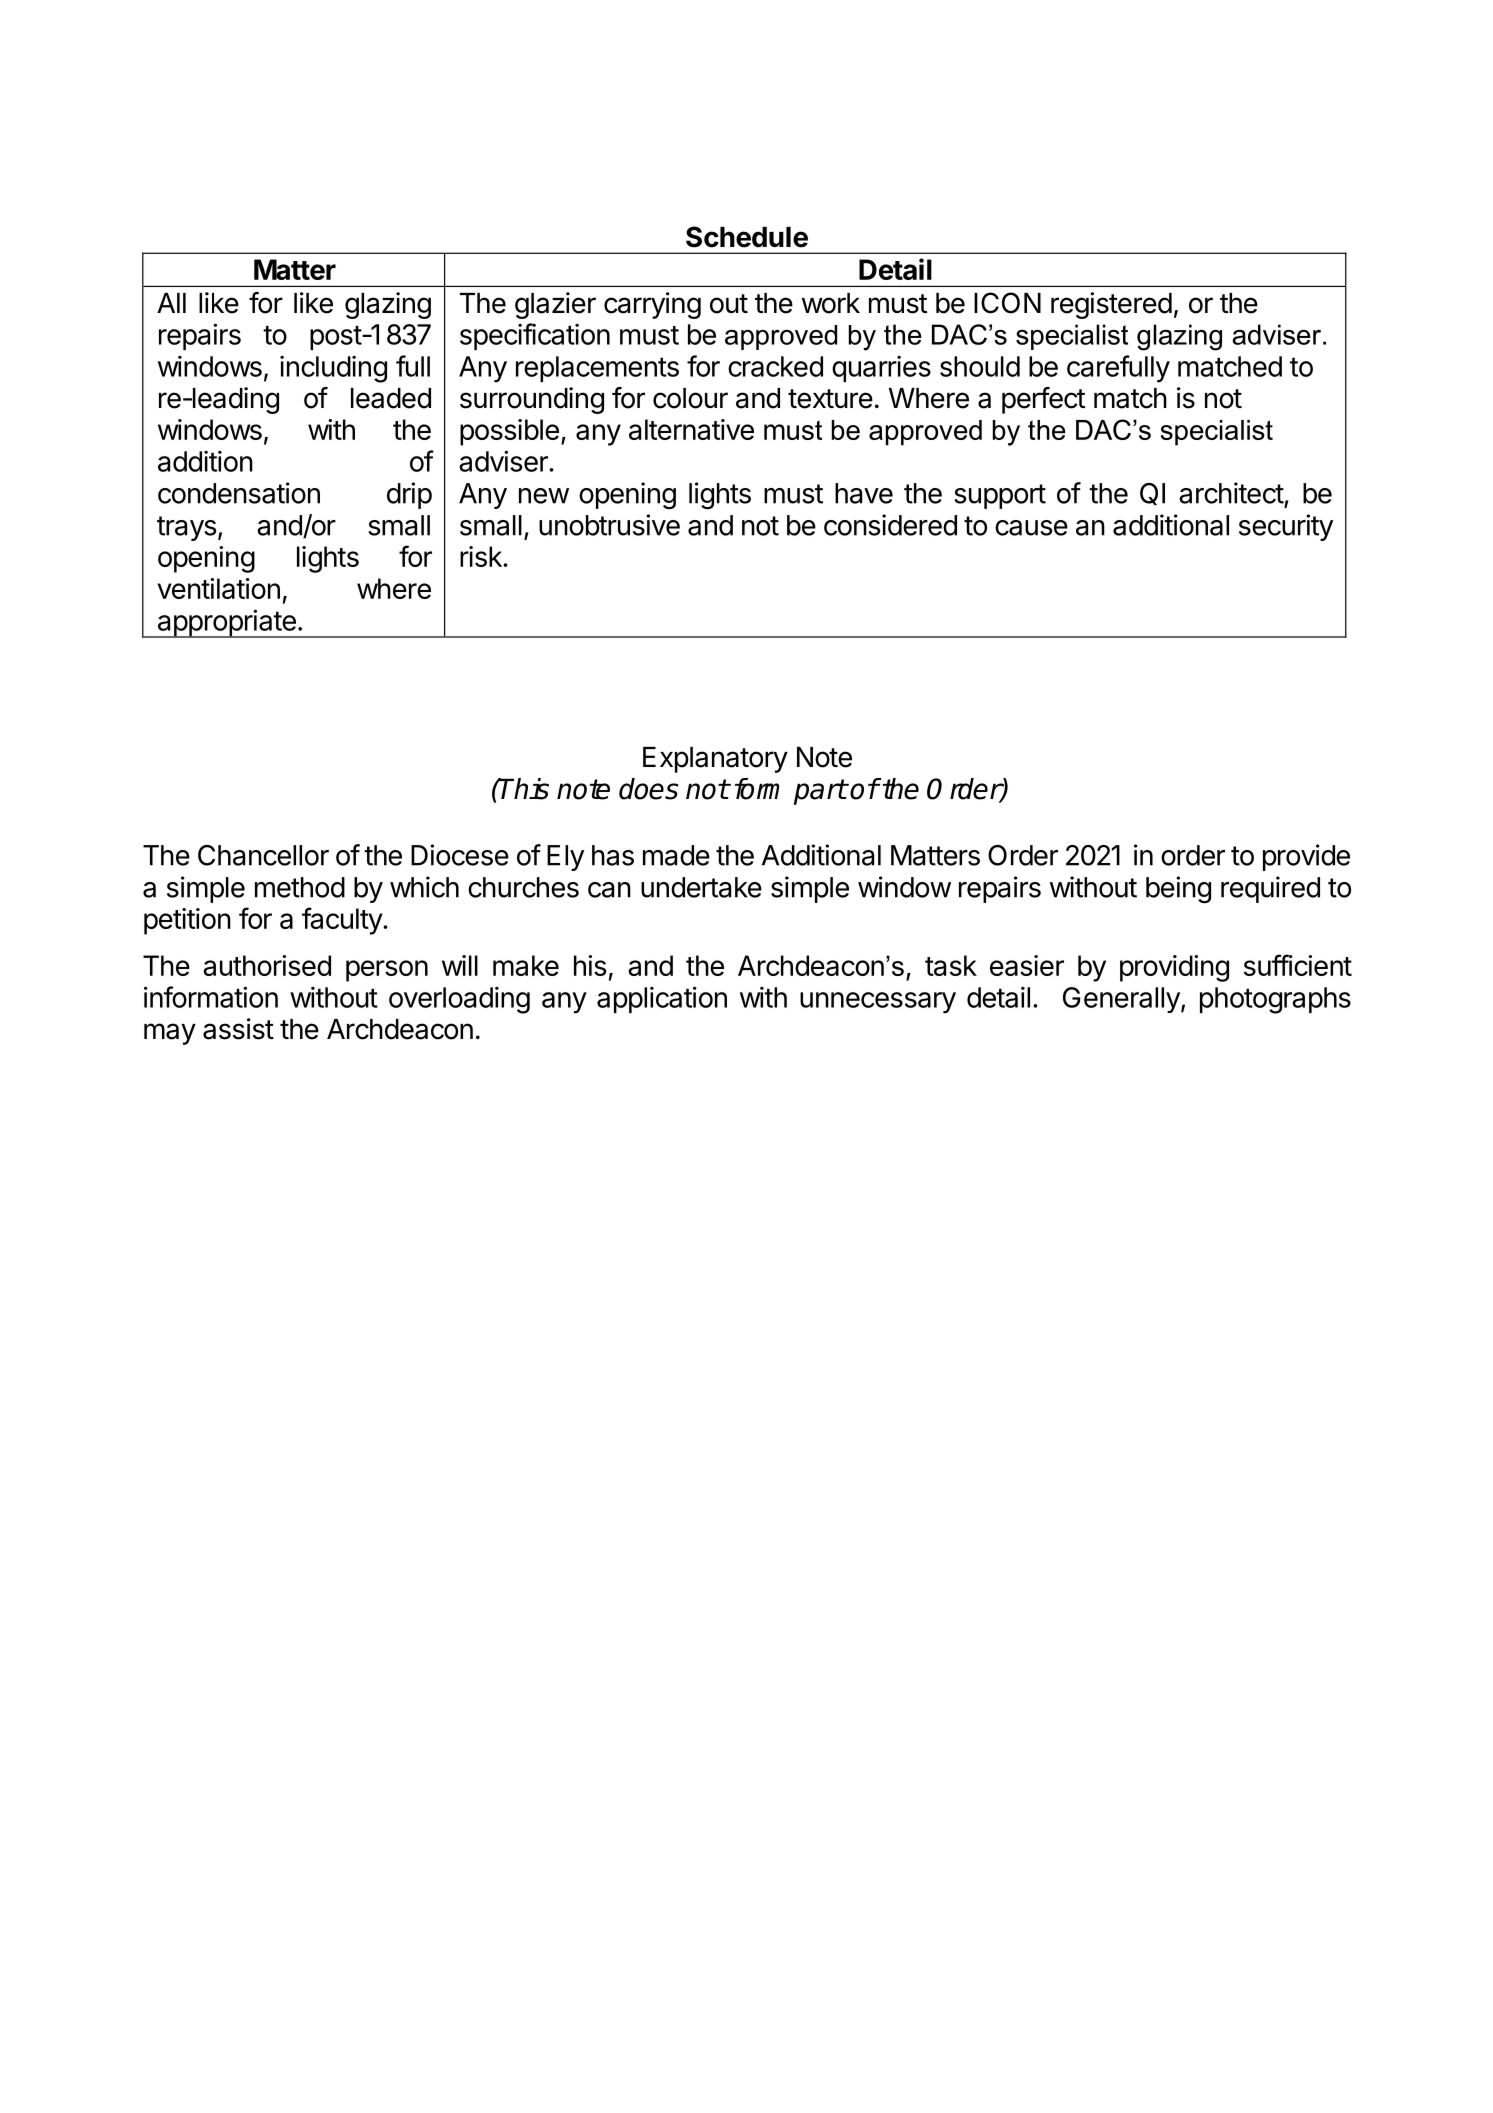 This page has width=1493, height=2113. What do you see at coordinates (676, 855) in the page?
I see `made` at bounding box center [676, 855].
